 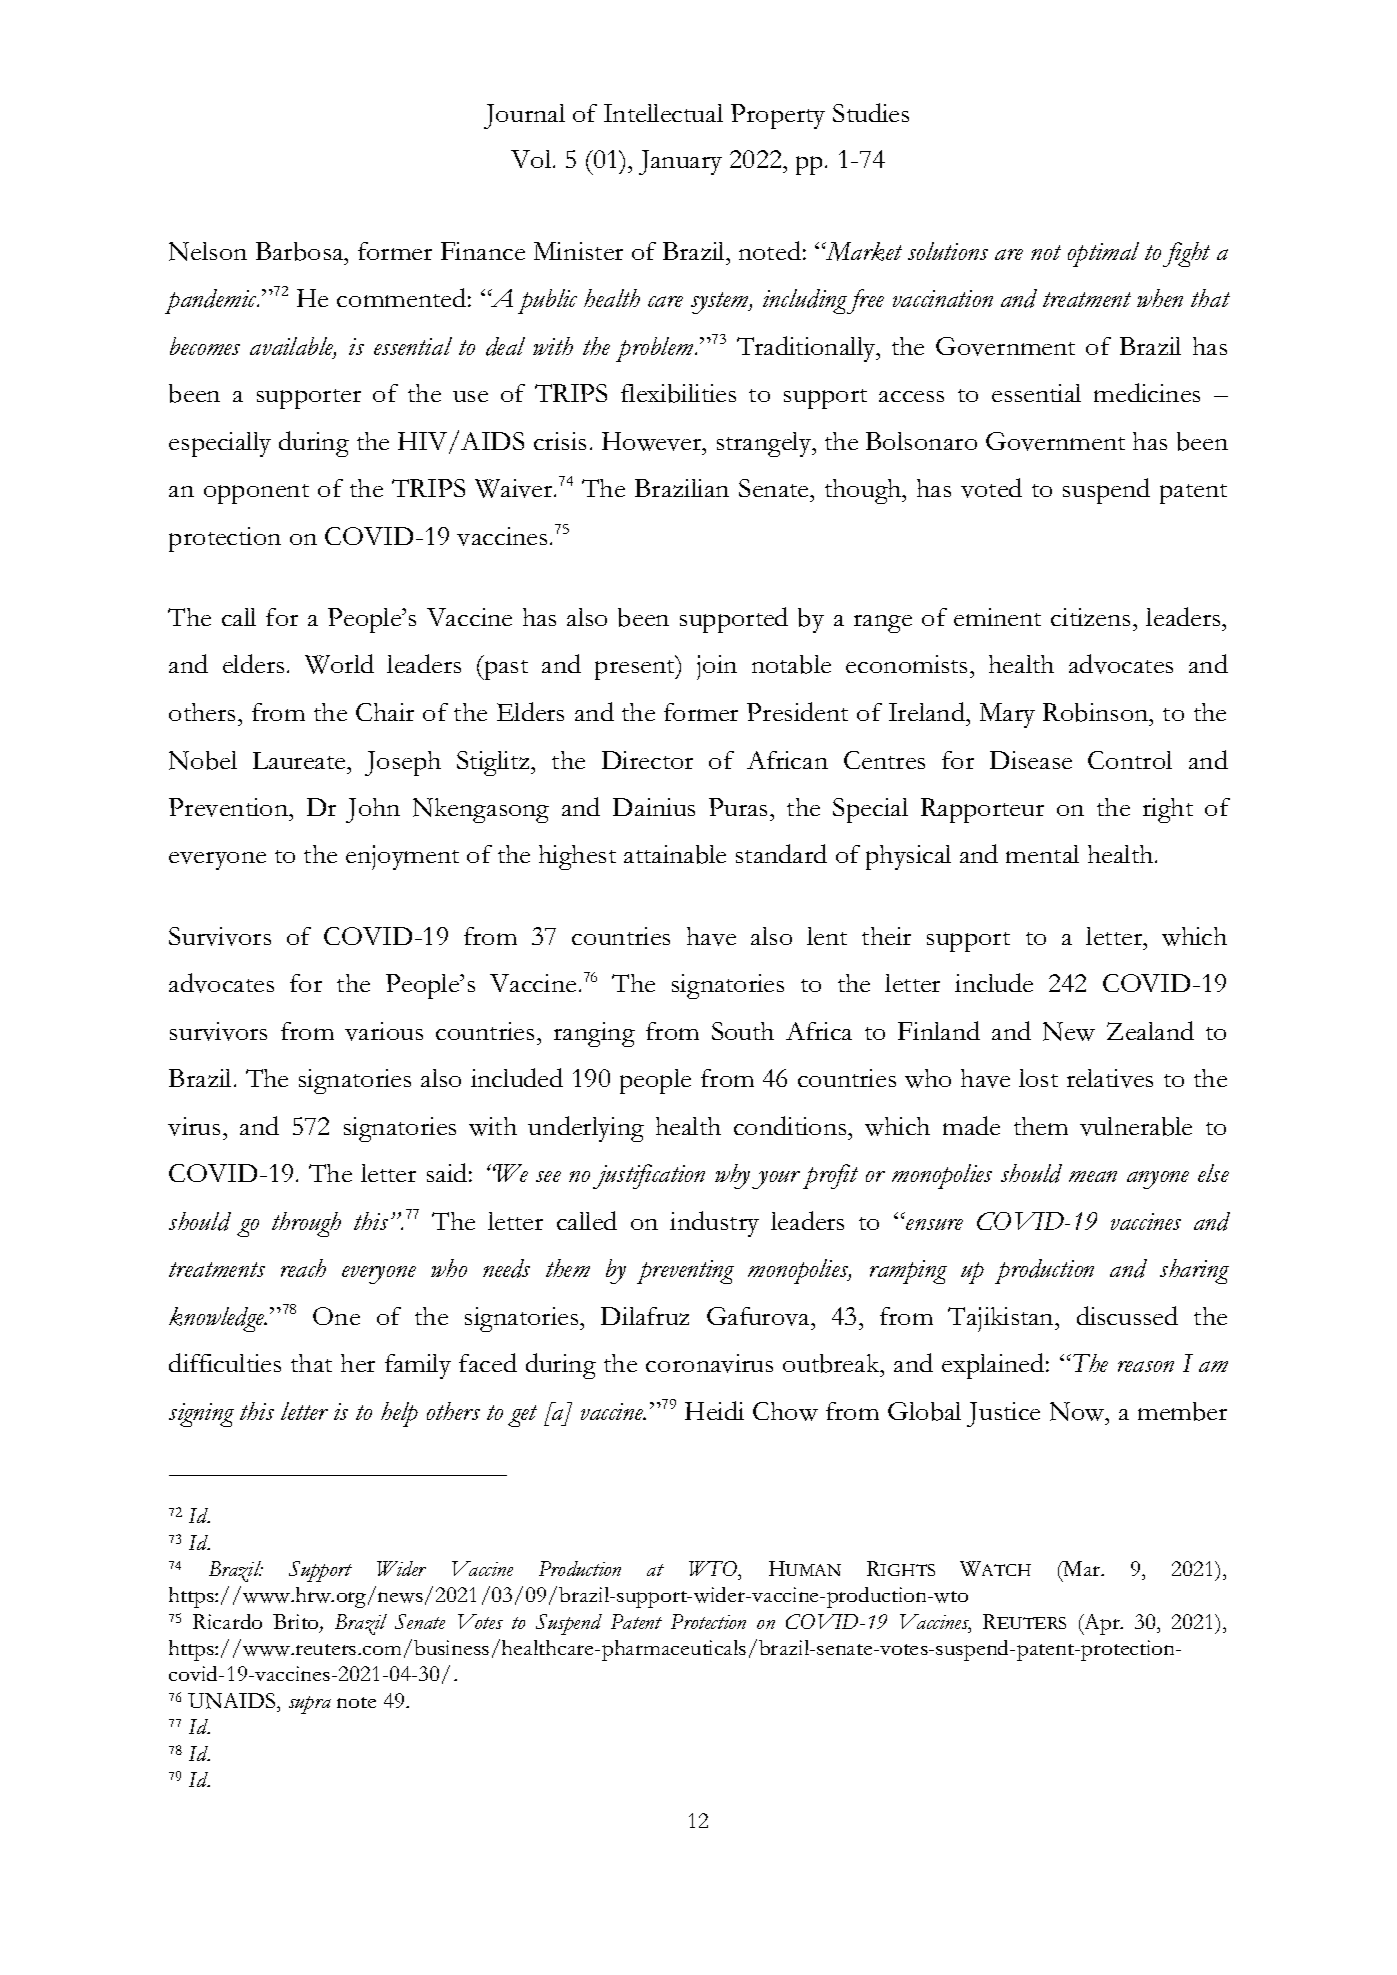 What do you see at coordinates (680, 162) in the screenshot?
I see `January` at bounding box center [680, 162].
